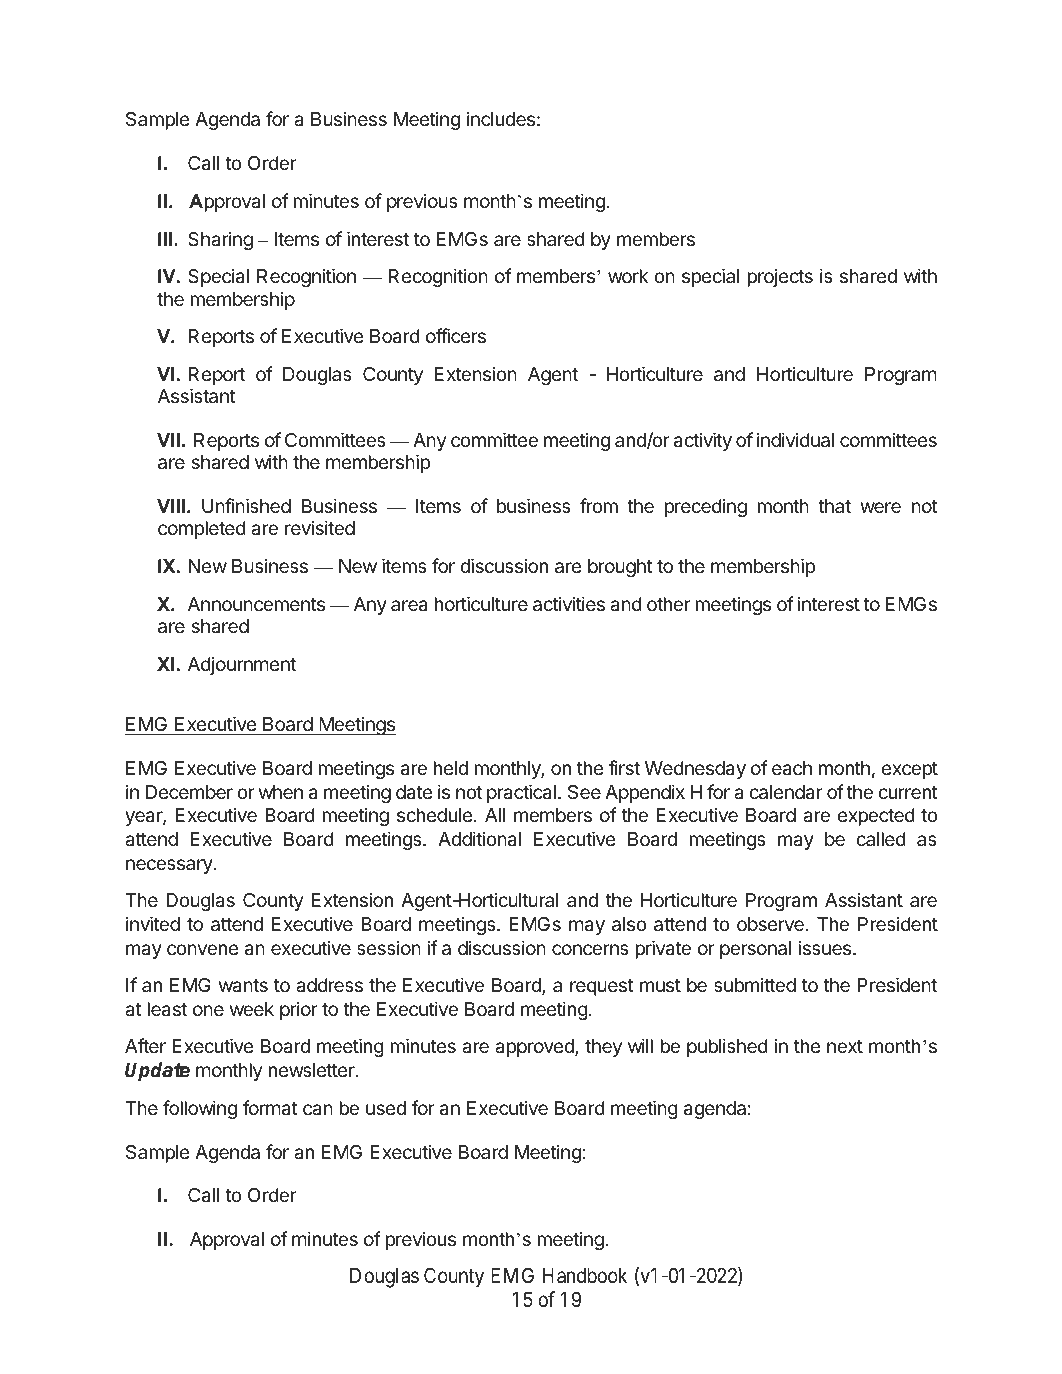 The width and height of the page is (1062, 1374). I want to click on Unfinished, so click(246, 505).
